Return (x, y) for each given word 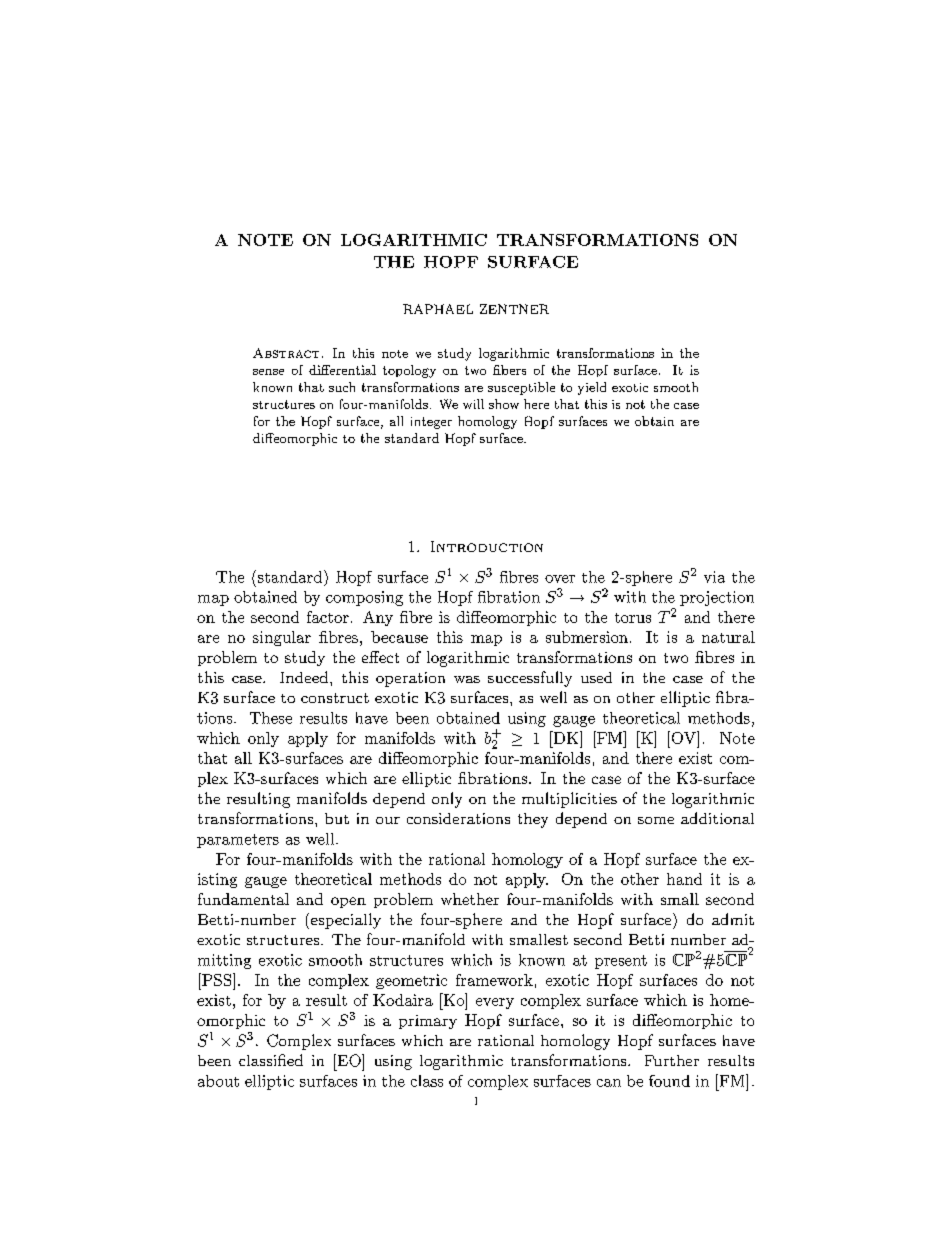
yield (592, 388)
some (656, 820)
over (560, 579)
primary (428, 1022)
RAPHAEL (438, 309)
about (218, 1081)
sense (268, 372)
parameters (238, 841)
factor (328, 617)
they (533, 820)
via (714, 577)
